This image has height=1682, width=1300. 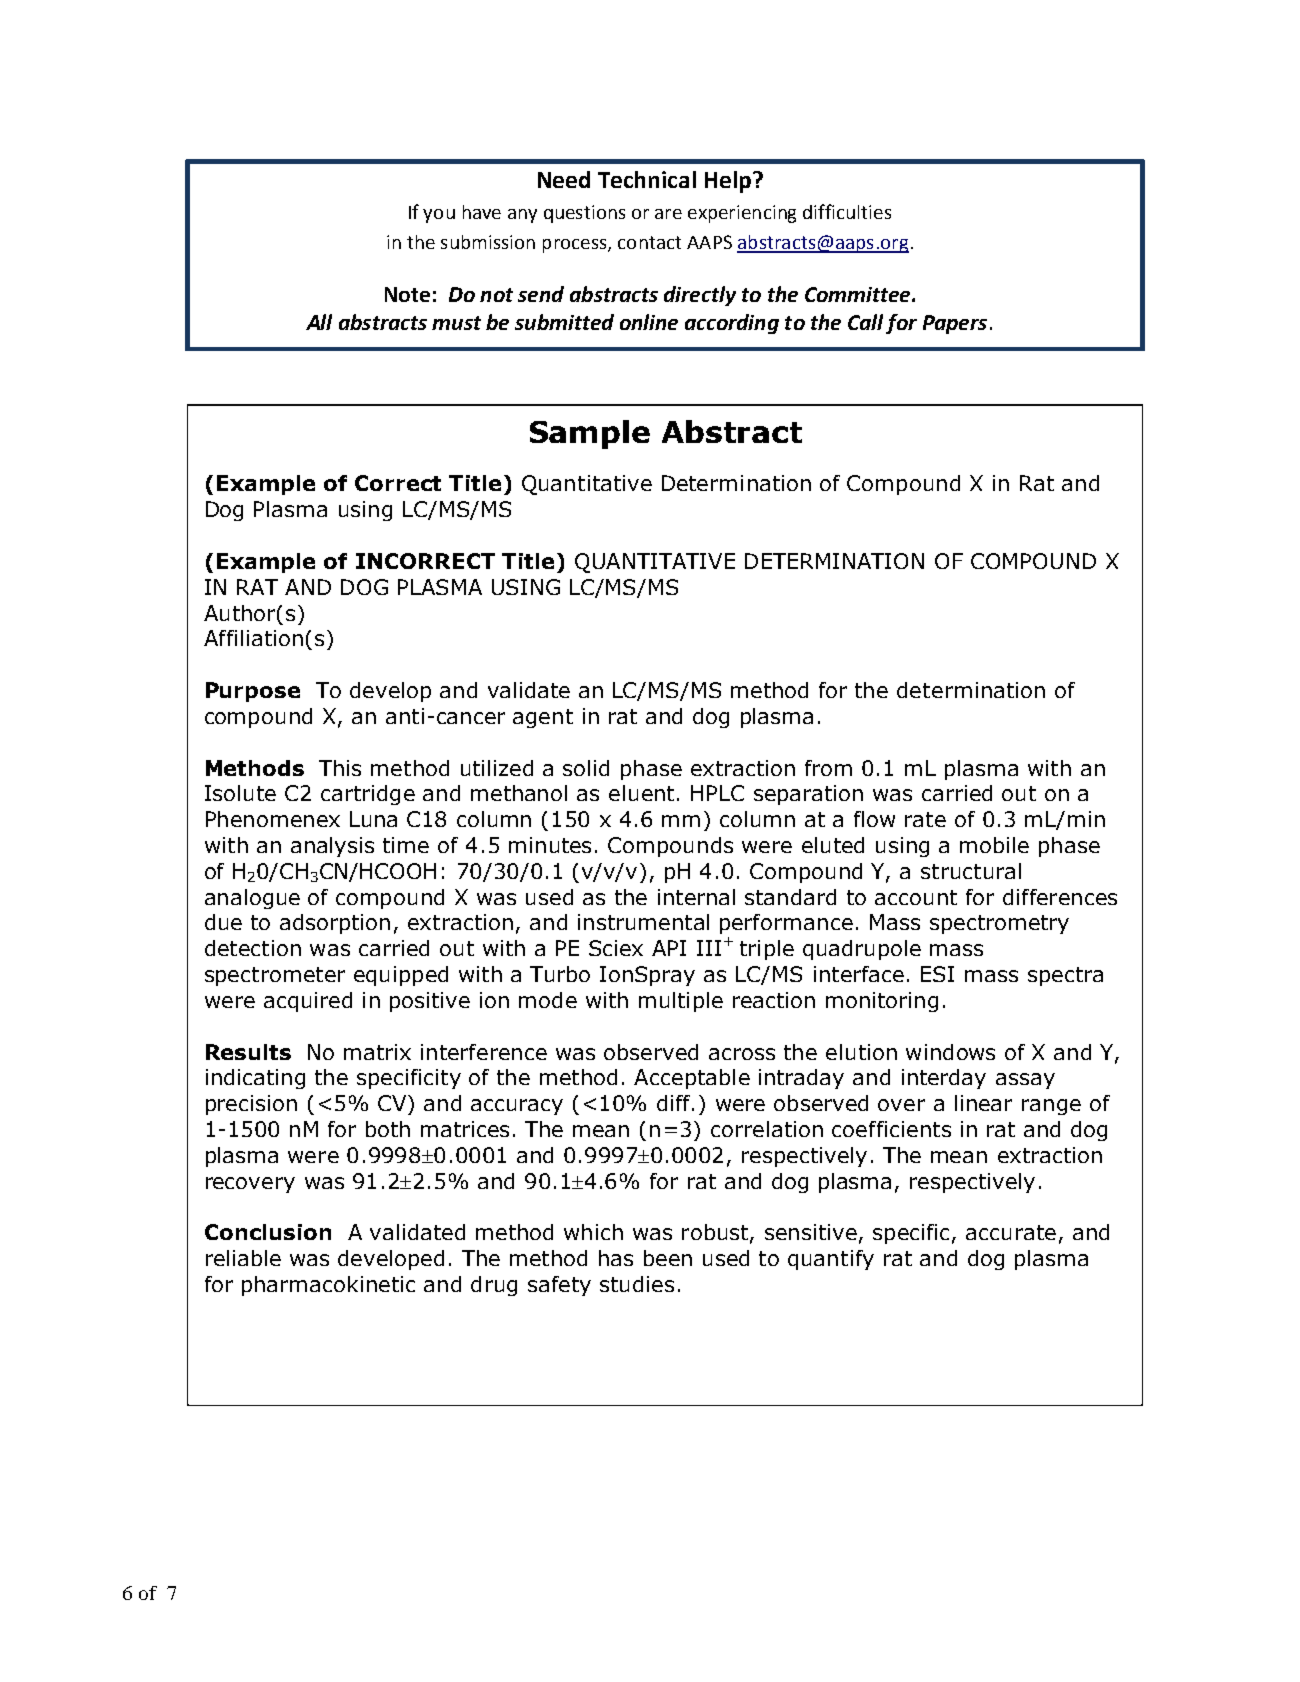 What do you see at coordinates (668, 214) in the image?
I see `are` at bounding box center [668, 214].
